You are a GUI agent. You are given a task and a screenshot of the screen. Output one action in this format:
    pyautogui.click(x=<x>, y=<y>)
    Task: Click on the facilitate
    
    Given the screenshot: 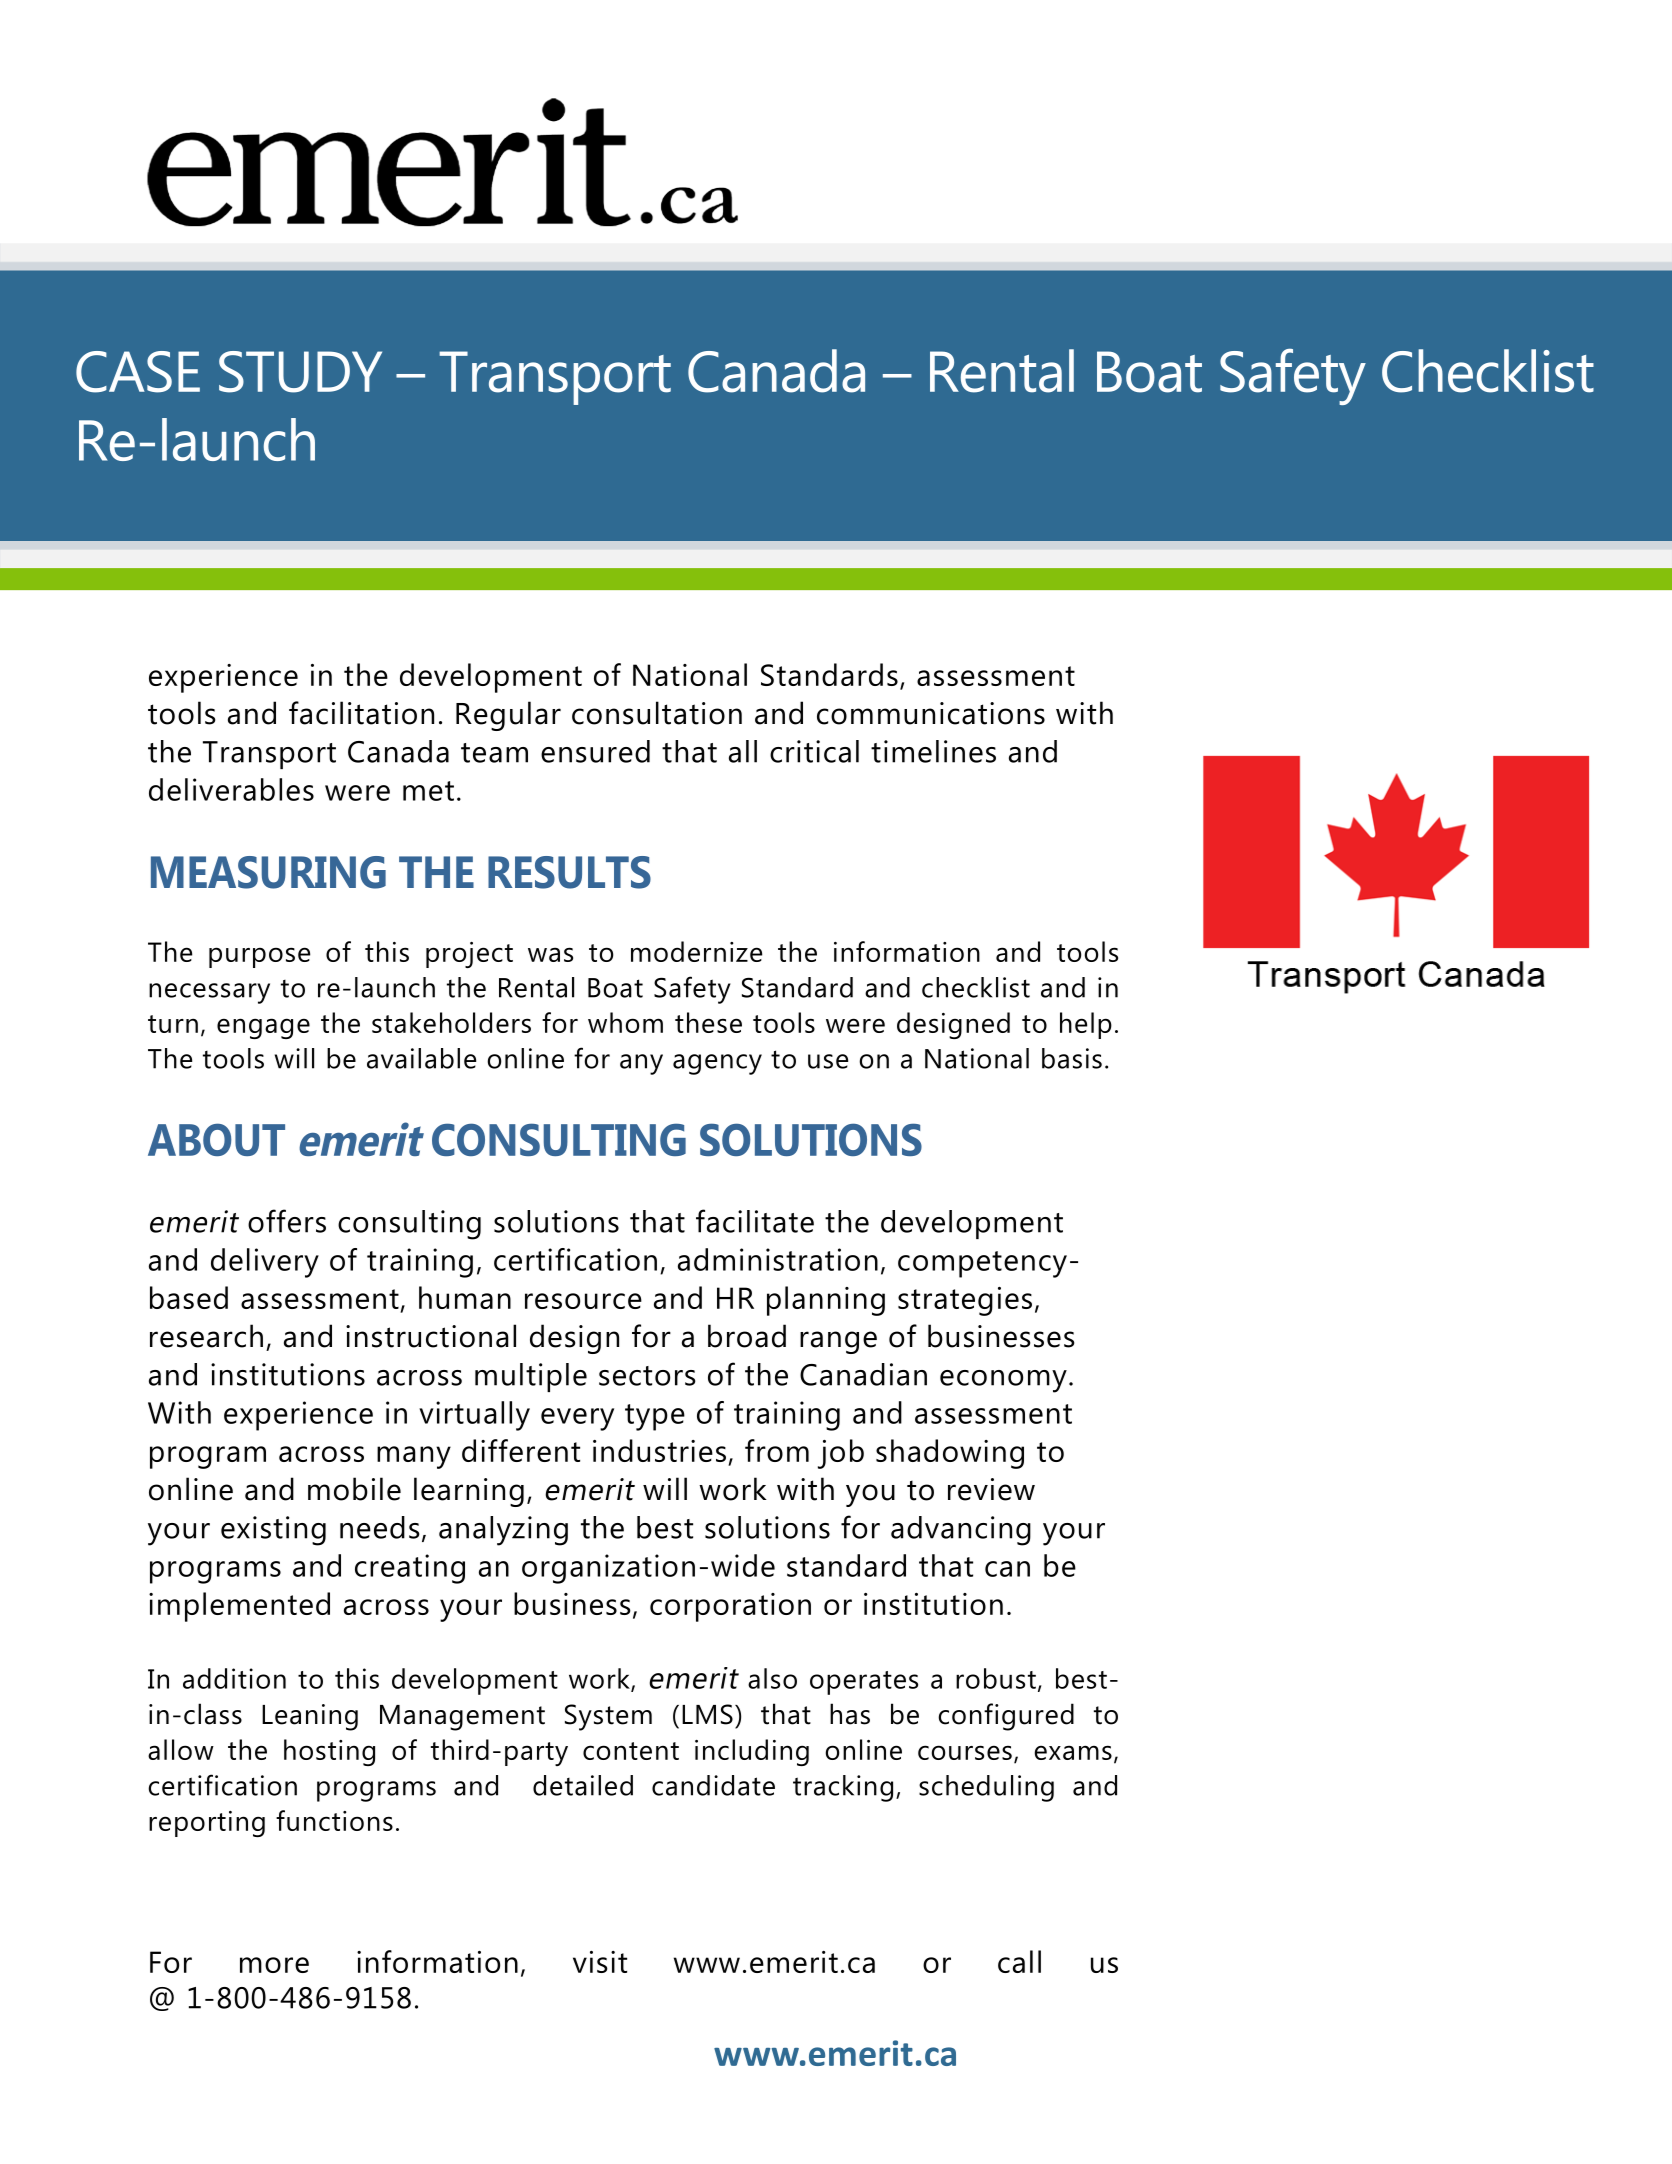 What is the action you would take?
    pyautogui.click(x=755, y=1221)
